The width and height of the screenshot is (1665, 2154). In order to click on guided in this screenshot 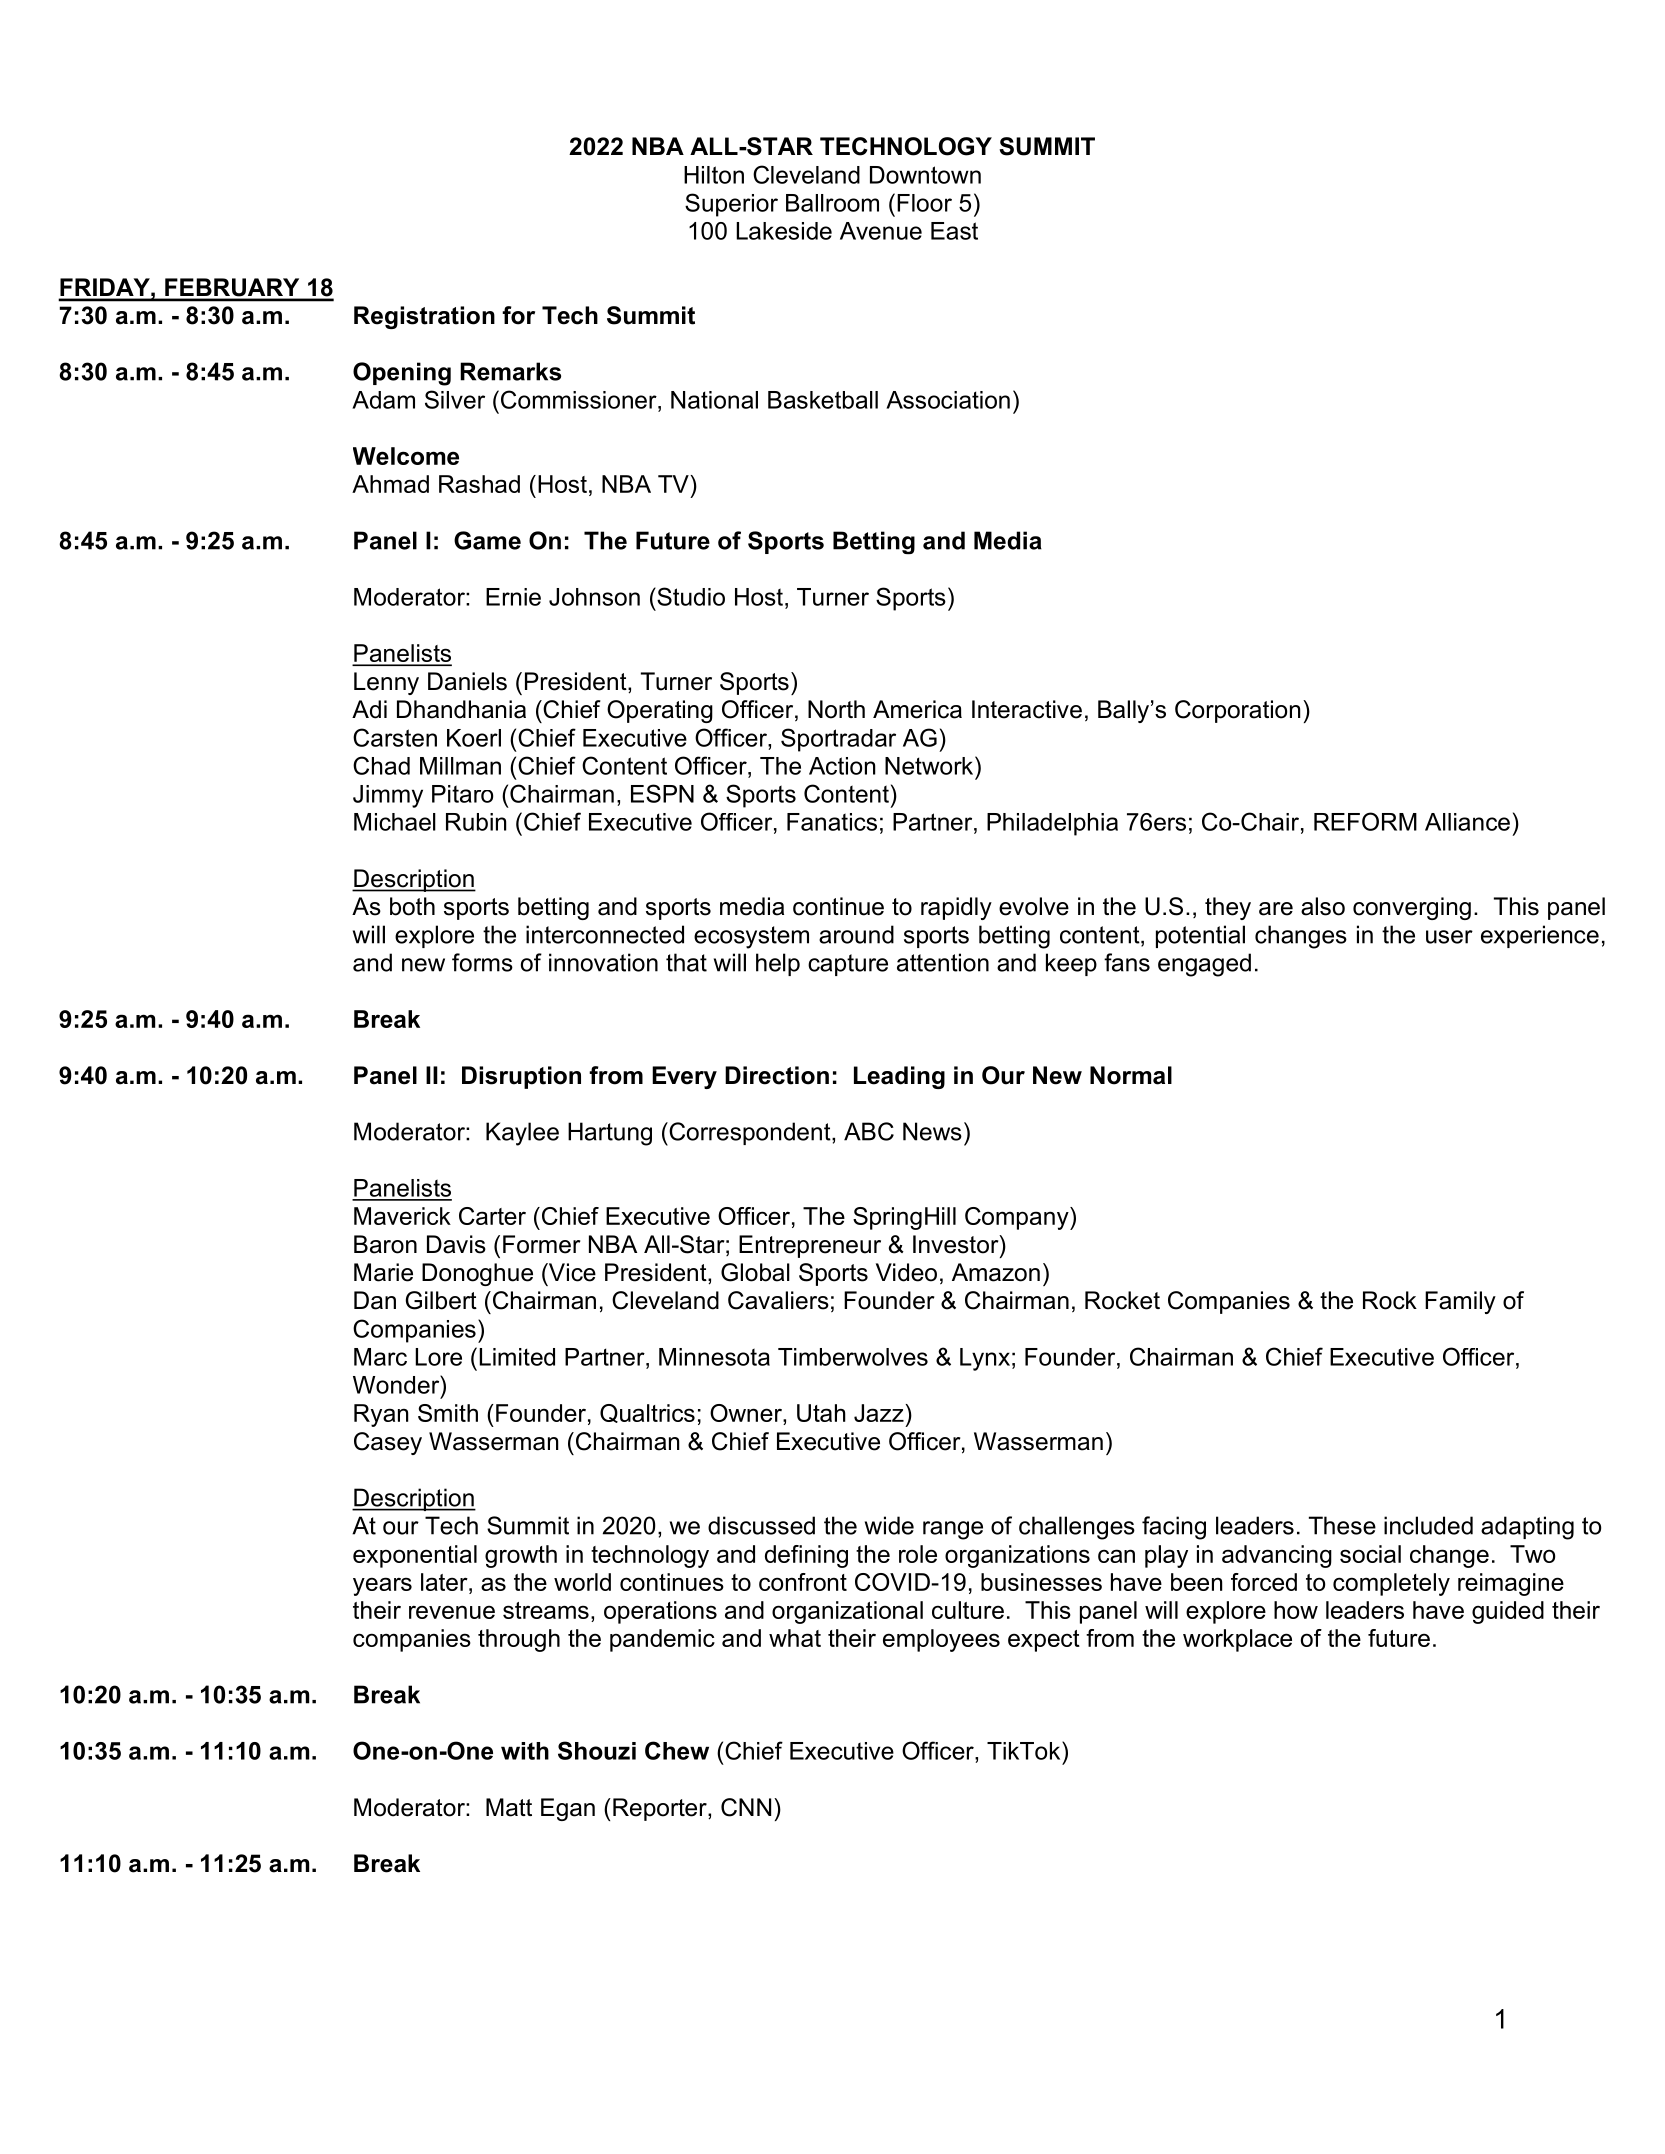, I will do `click(1508, 1612)`.
